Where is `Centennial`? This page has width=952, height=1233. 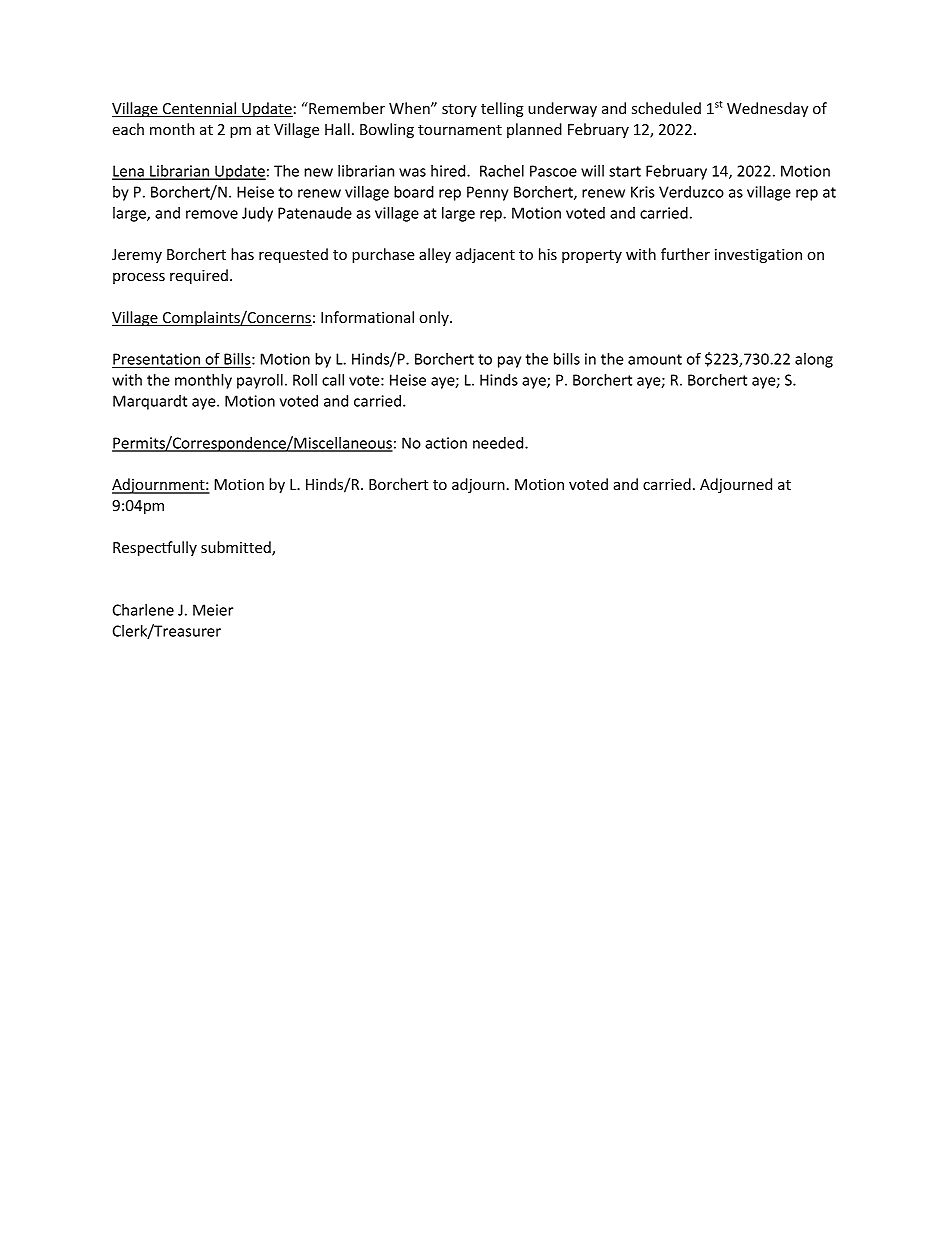
Centennial is located at coordinates (200, 109).
